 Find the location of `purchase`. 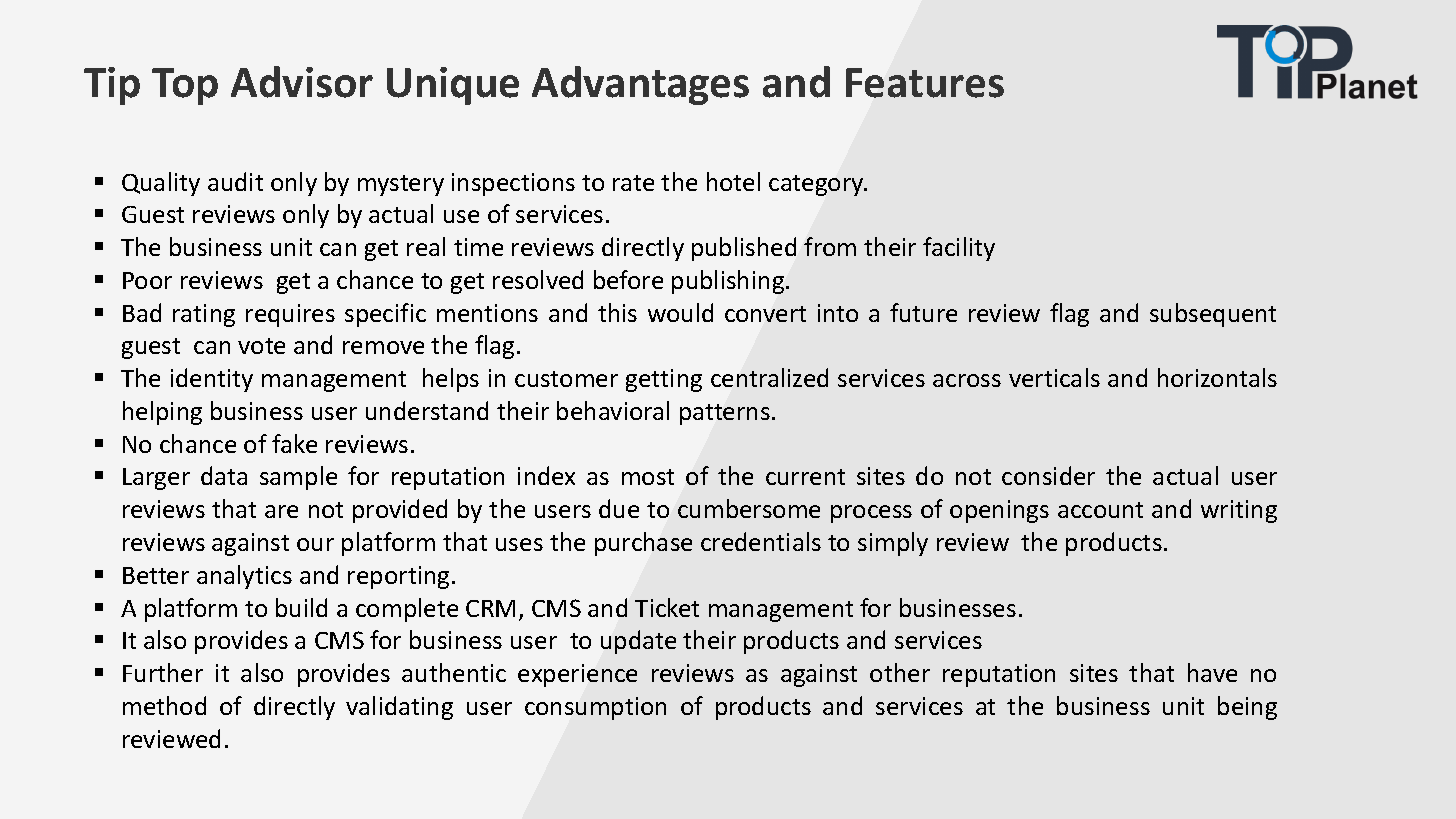

purchase is located at coordinates (643, 544).
